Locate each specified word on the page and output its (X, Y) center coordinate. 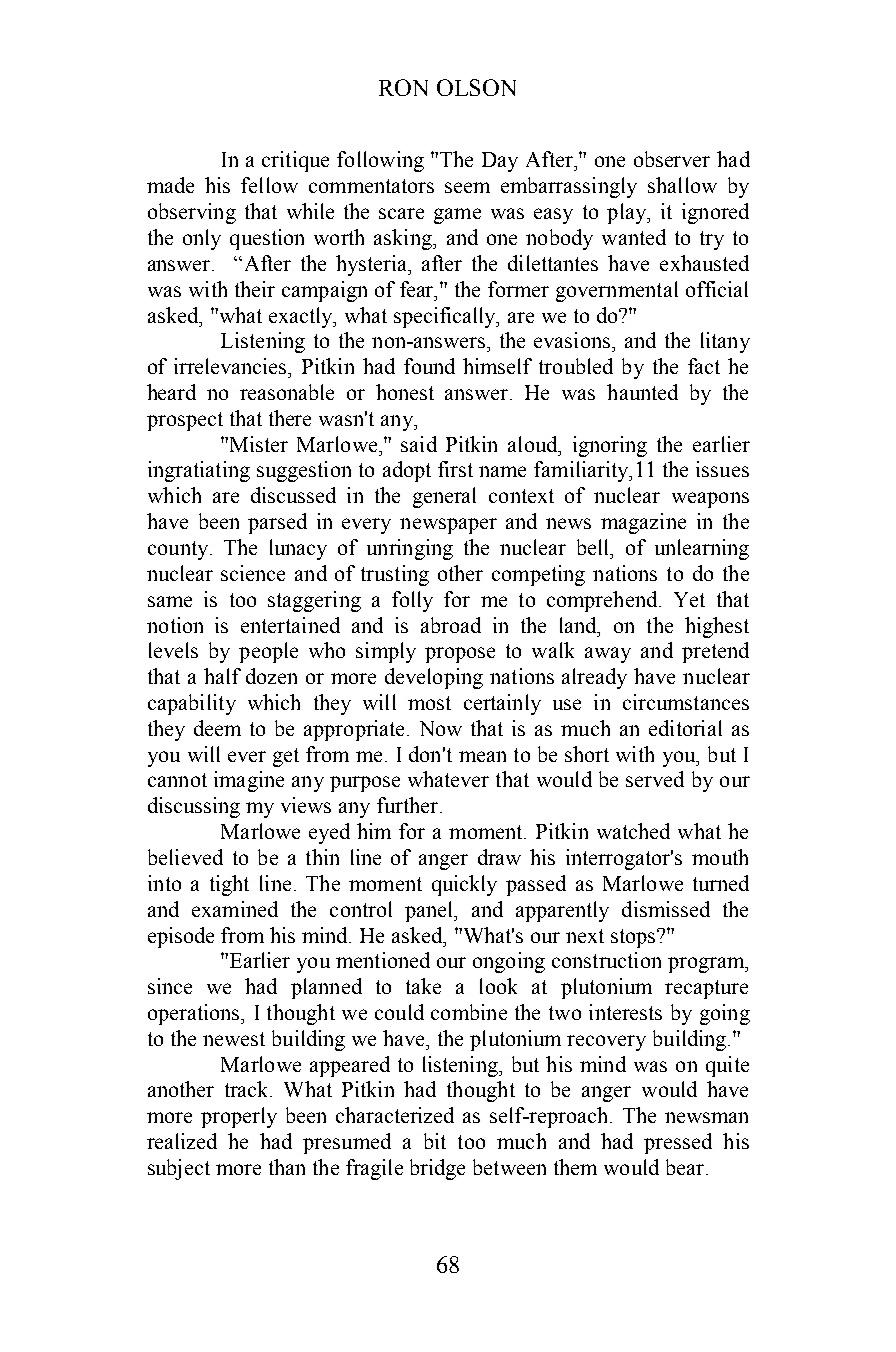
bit (435, 1141)
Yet (689, 599)
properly (239, 1117)
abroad (451, 625)
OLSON (476, 87)
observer (672, 159)
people (268, 652)
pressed (678, 1143)
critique (295, 161)
